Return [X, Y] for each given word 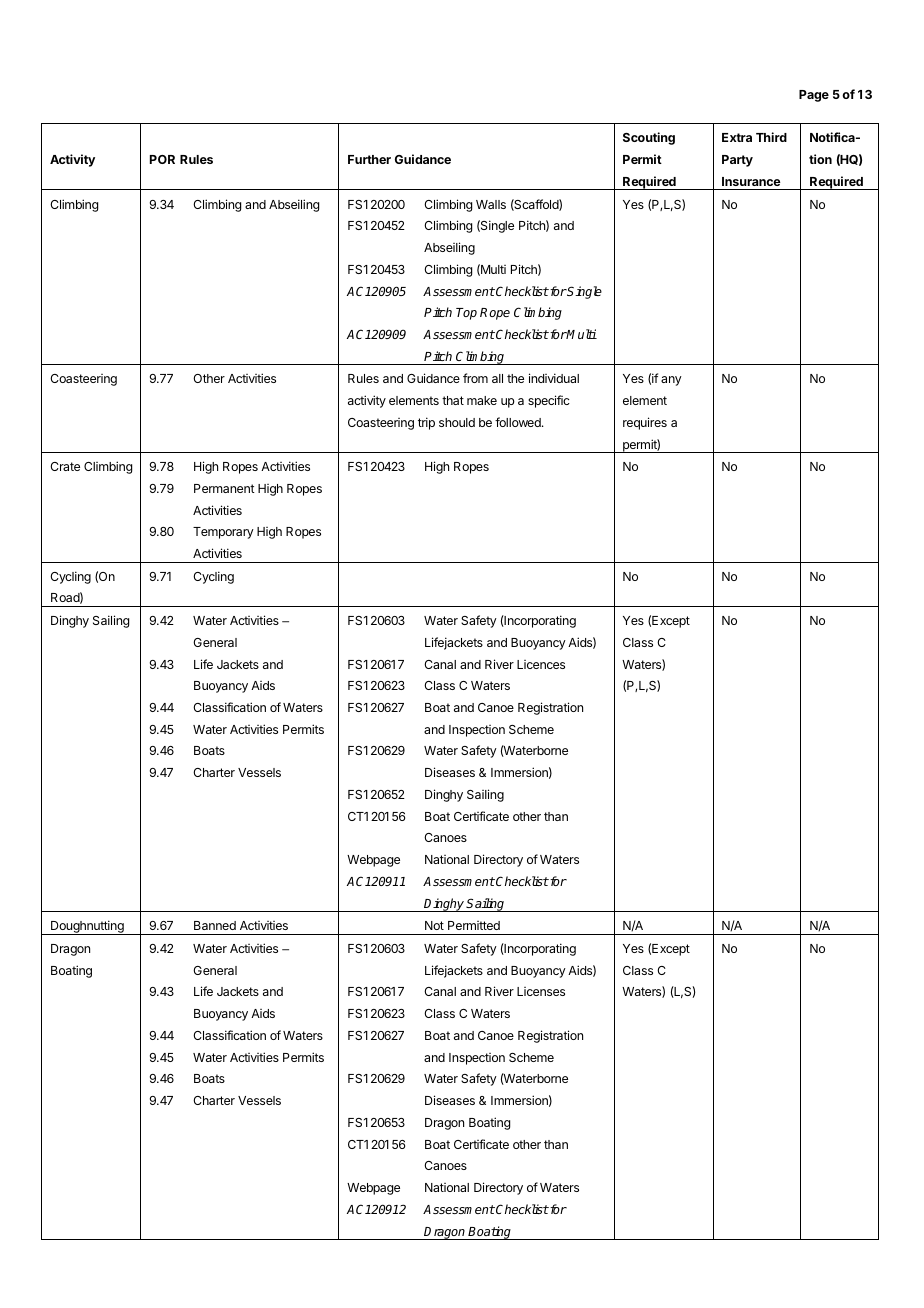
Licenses [541, 991]
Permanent [224, 488]
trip [426, 423]
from [475, 378]
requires [645, 423]
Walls [491, 204]
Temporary [223, 533]
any [671, 381]
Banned [215, 925]
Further [369, 159]
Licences [541, 664]
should [457, 422]
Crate [65, 466]
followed [519, 422]
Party [737, 161]
